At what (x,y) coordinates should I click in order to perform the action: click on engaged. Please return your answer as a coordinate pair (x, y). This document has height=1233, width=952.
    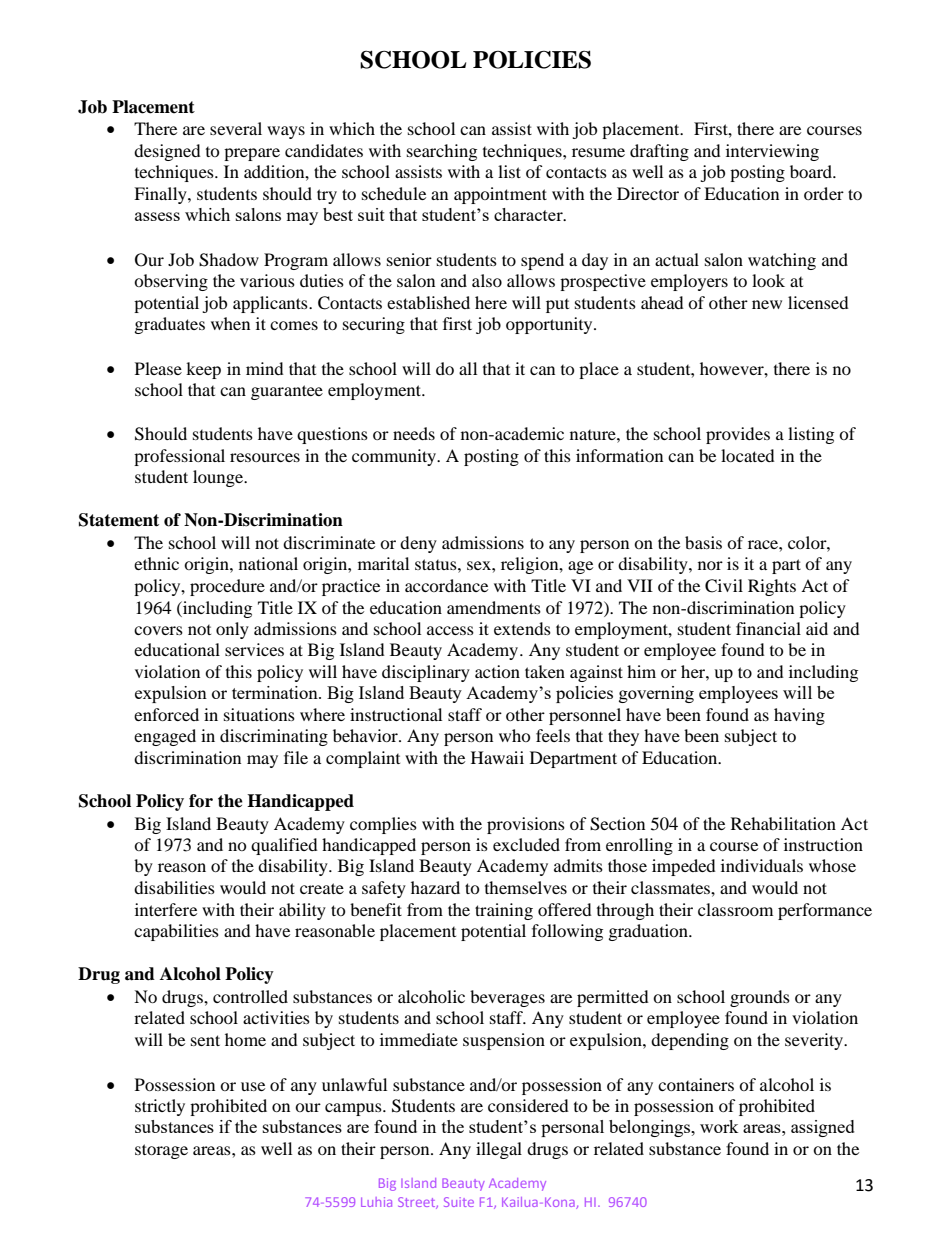
    Looking at the image, I should click on (165, 737).
